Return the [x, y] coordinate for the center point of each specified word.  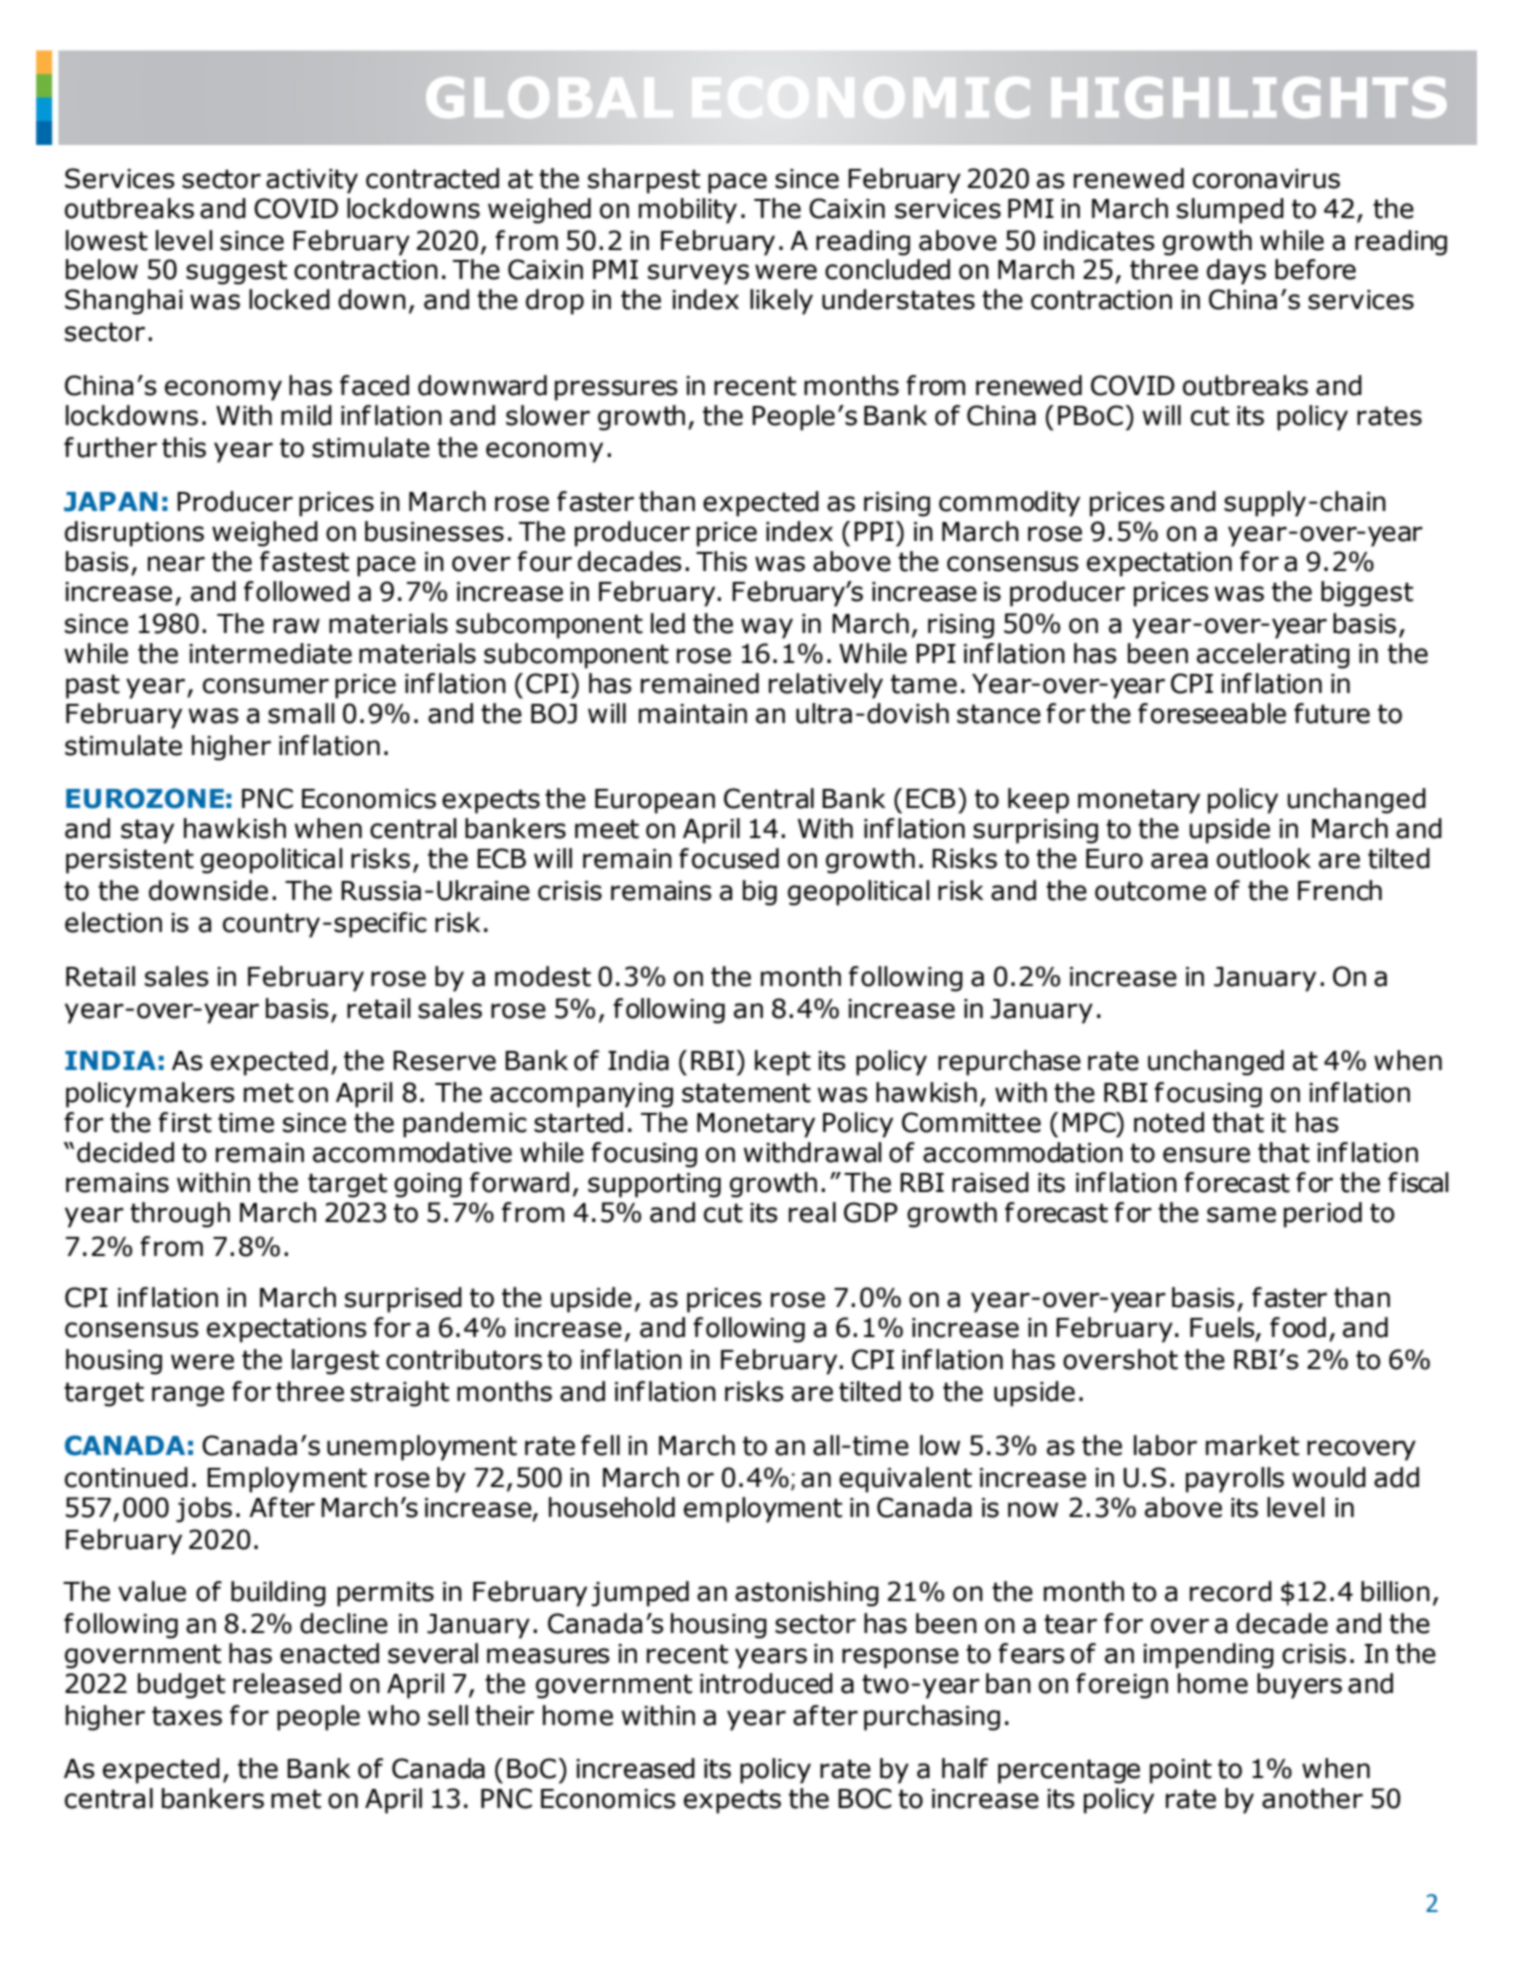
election [113, 922]
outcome [1150, 891]
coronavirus [1266, 179]
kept [783, 1063]
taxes [187, 1716]
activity [312, 181]
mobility [688, 211]
